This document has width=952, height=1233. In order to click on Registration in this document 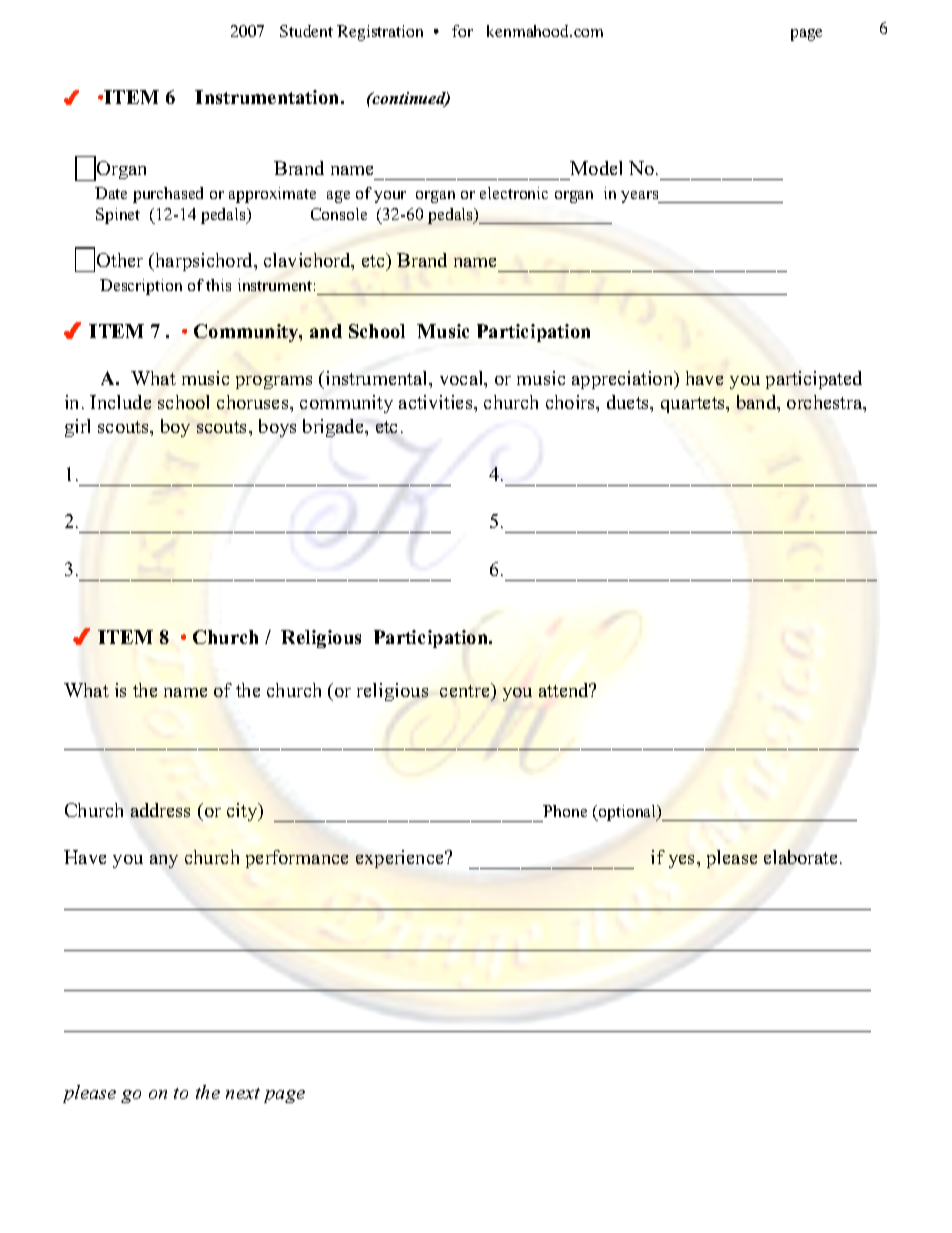, I will do `click(380, 33)`.
